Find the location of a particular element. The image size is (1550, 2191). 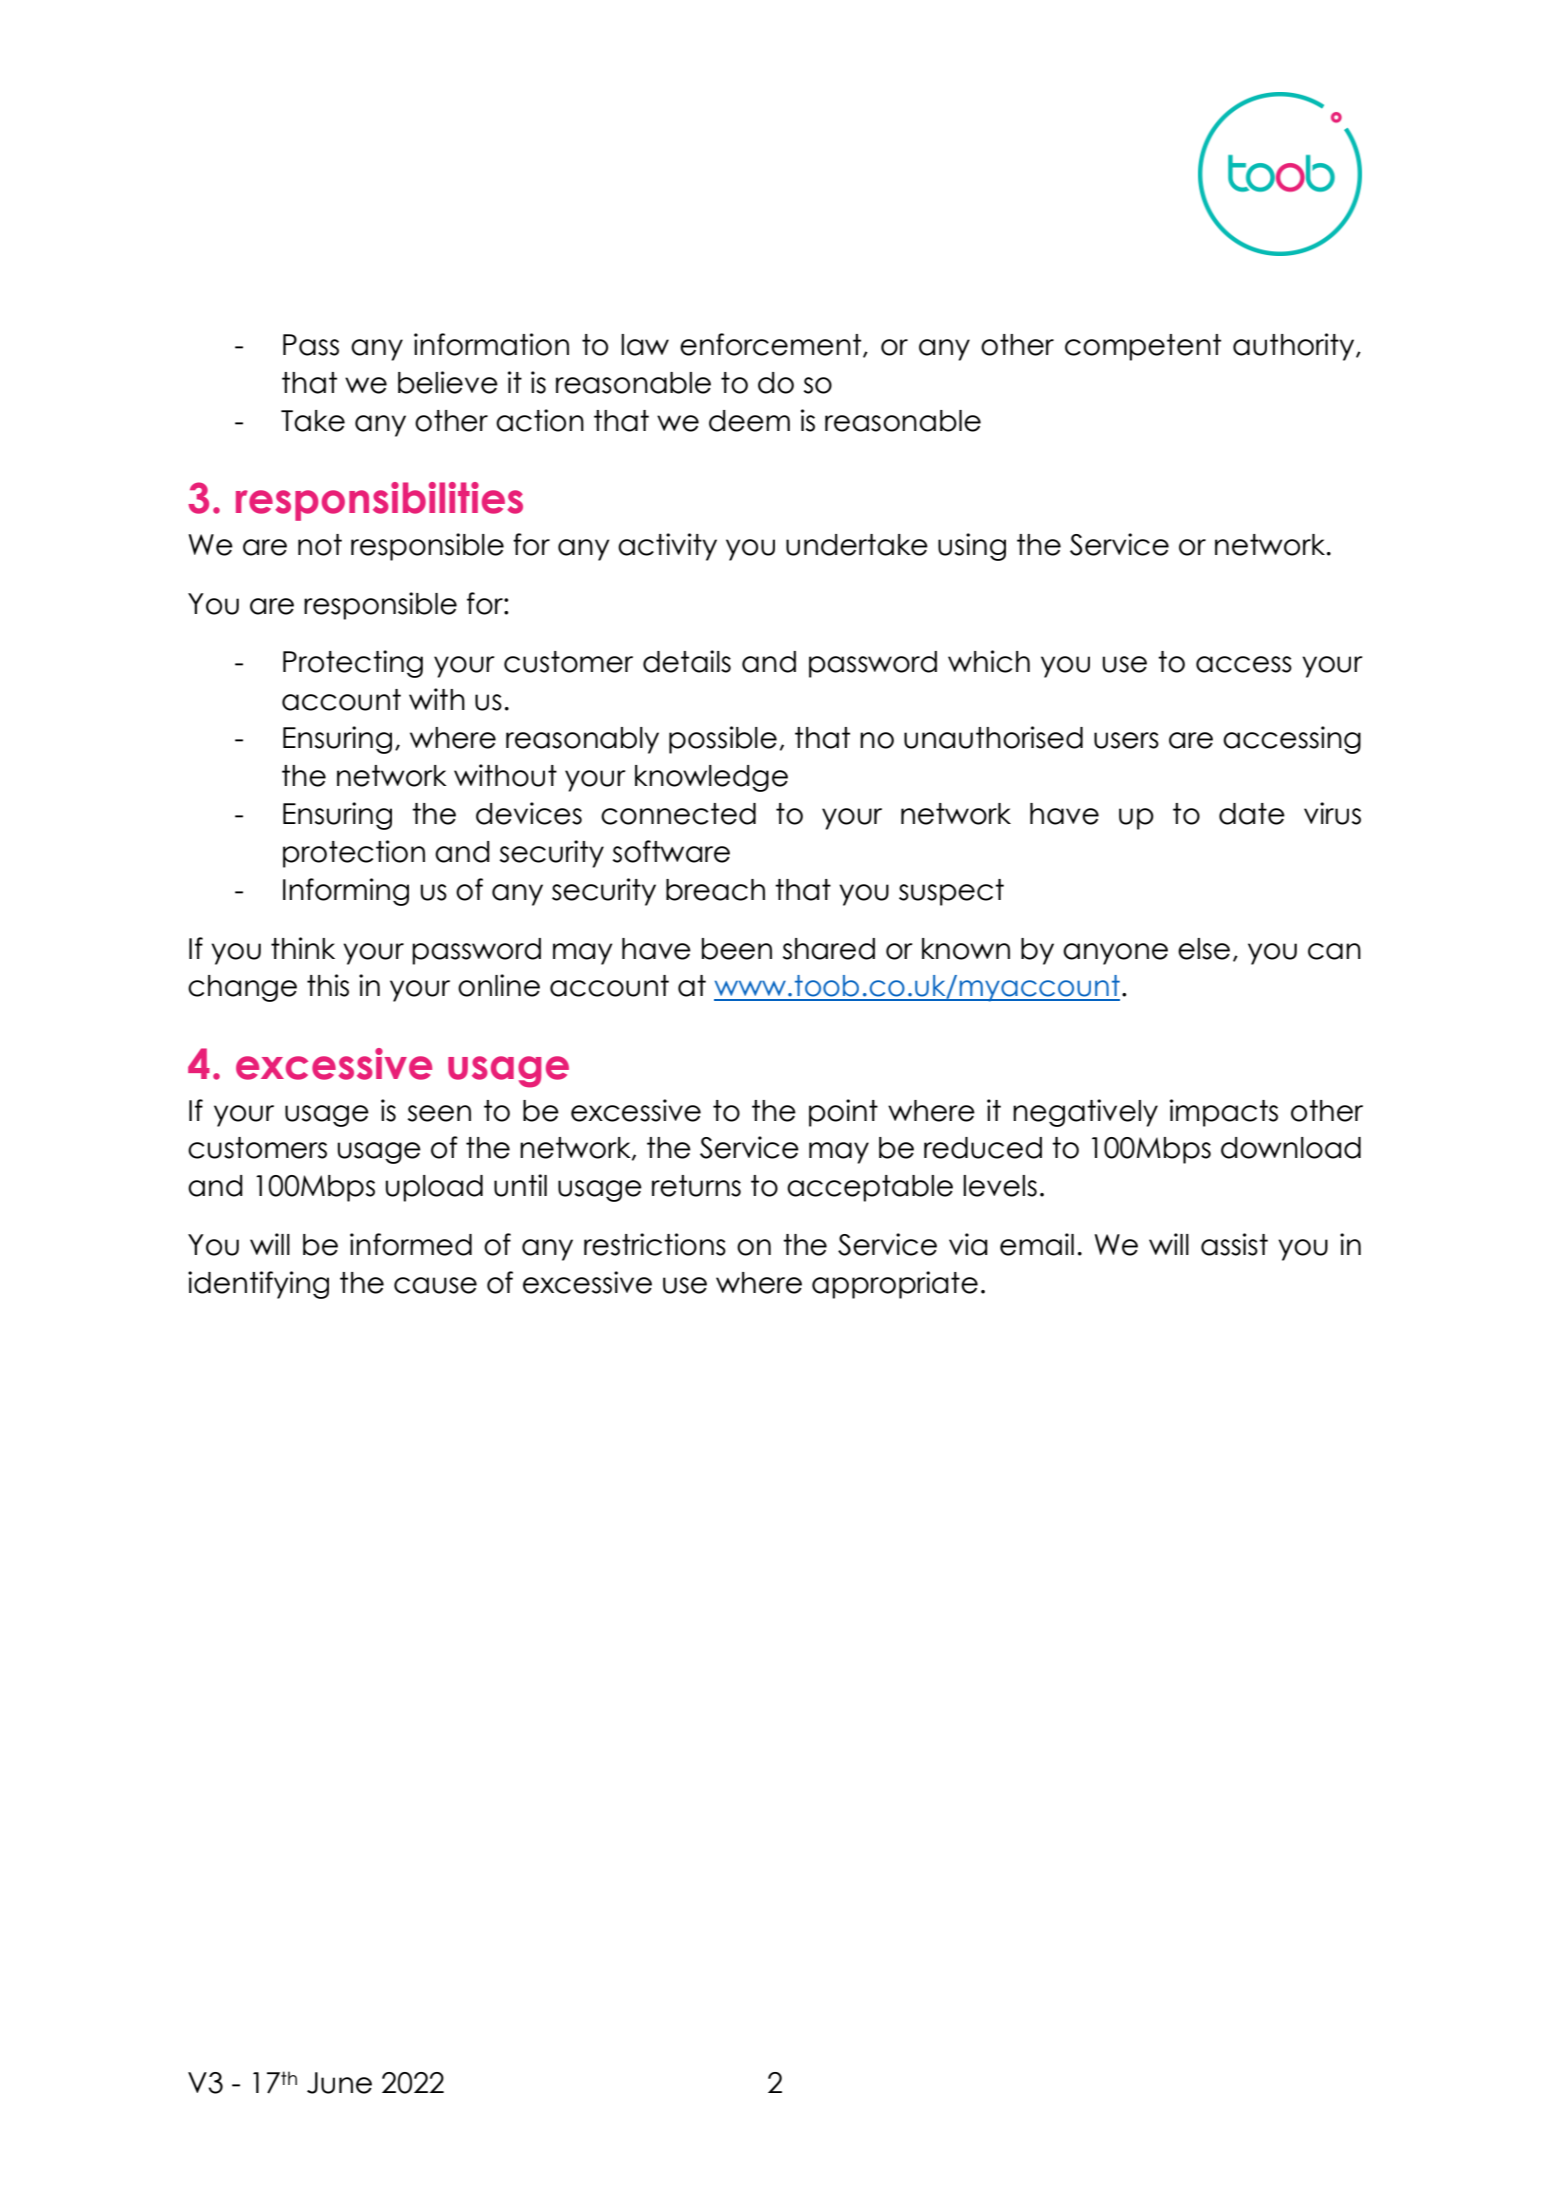

restrictions is located at coordinates (655, 1244).
